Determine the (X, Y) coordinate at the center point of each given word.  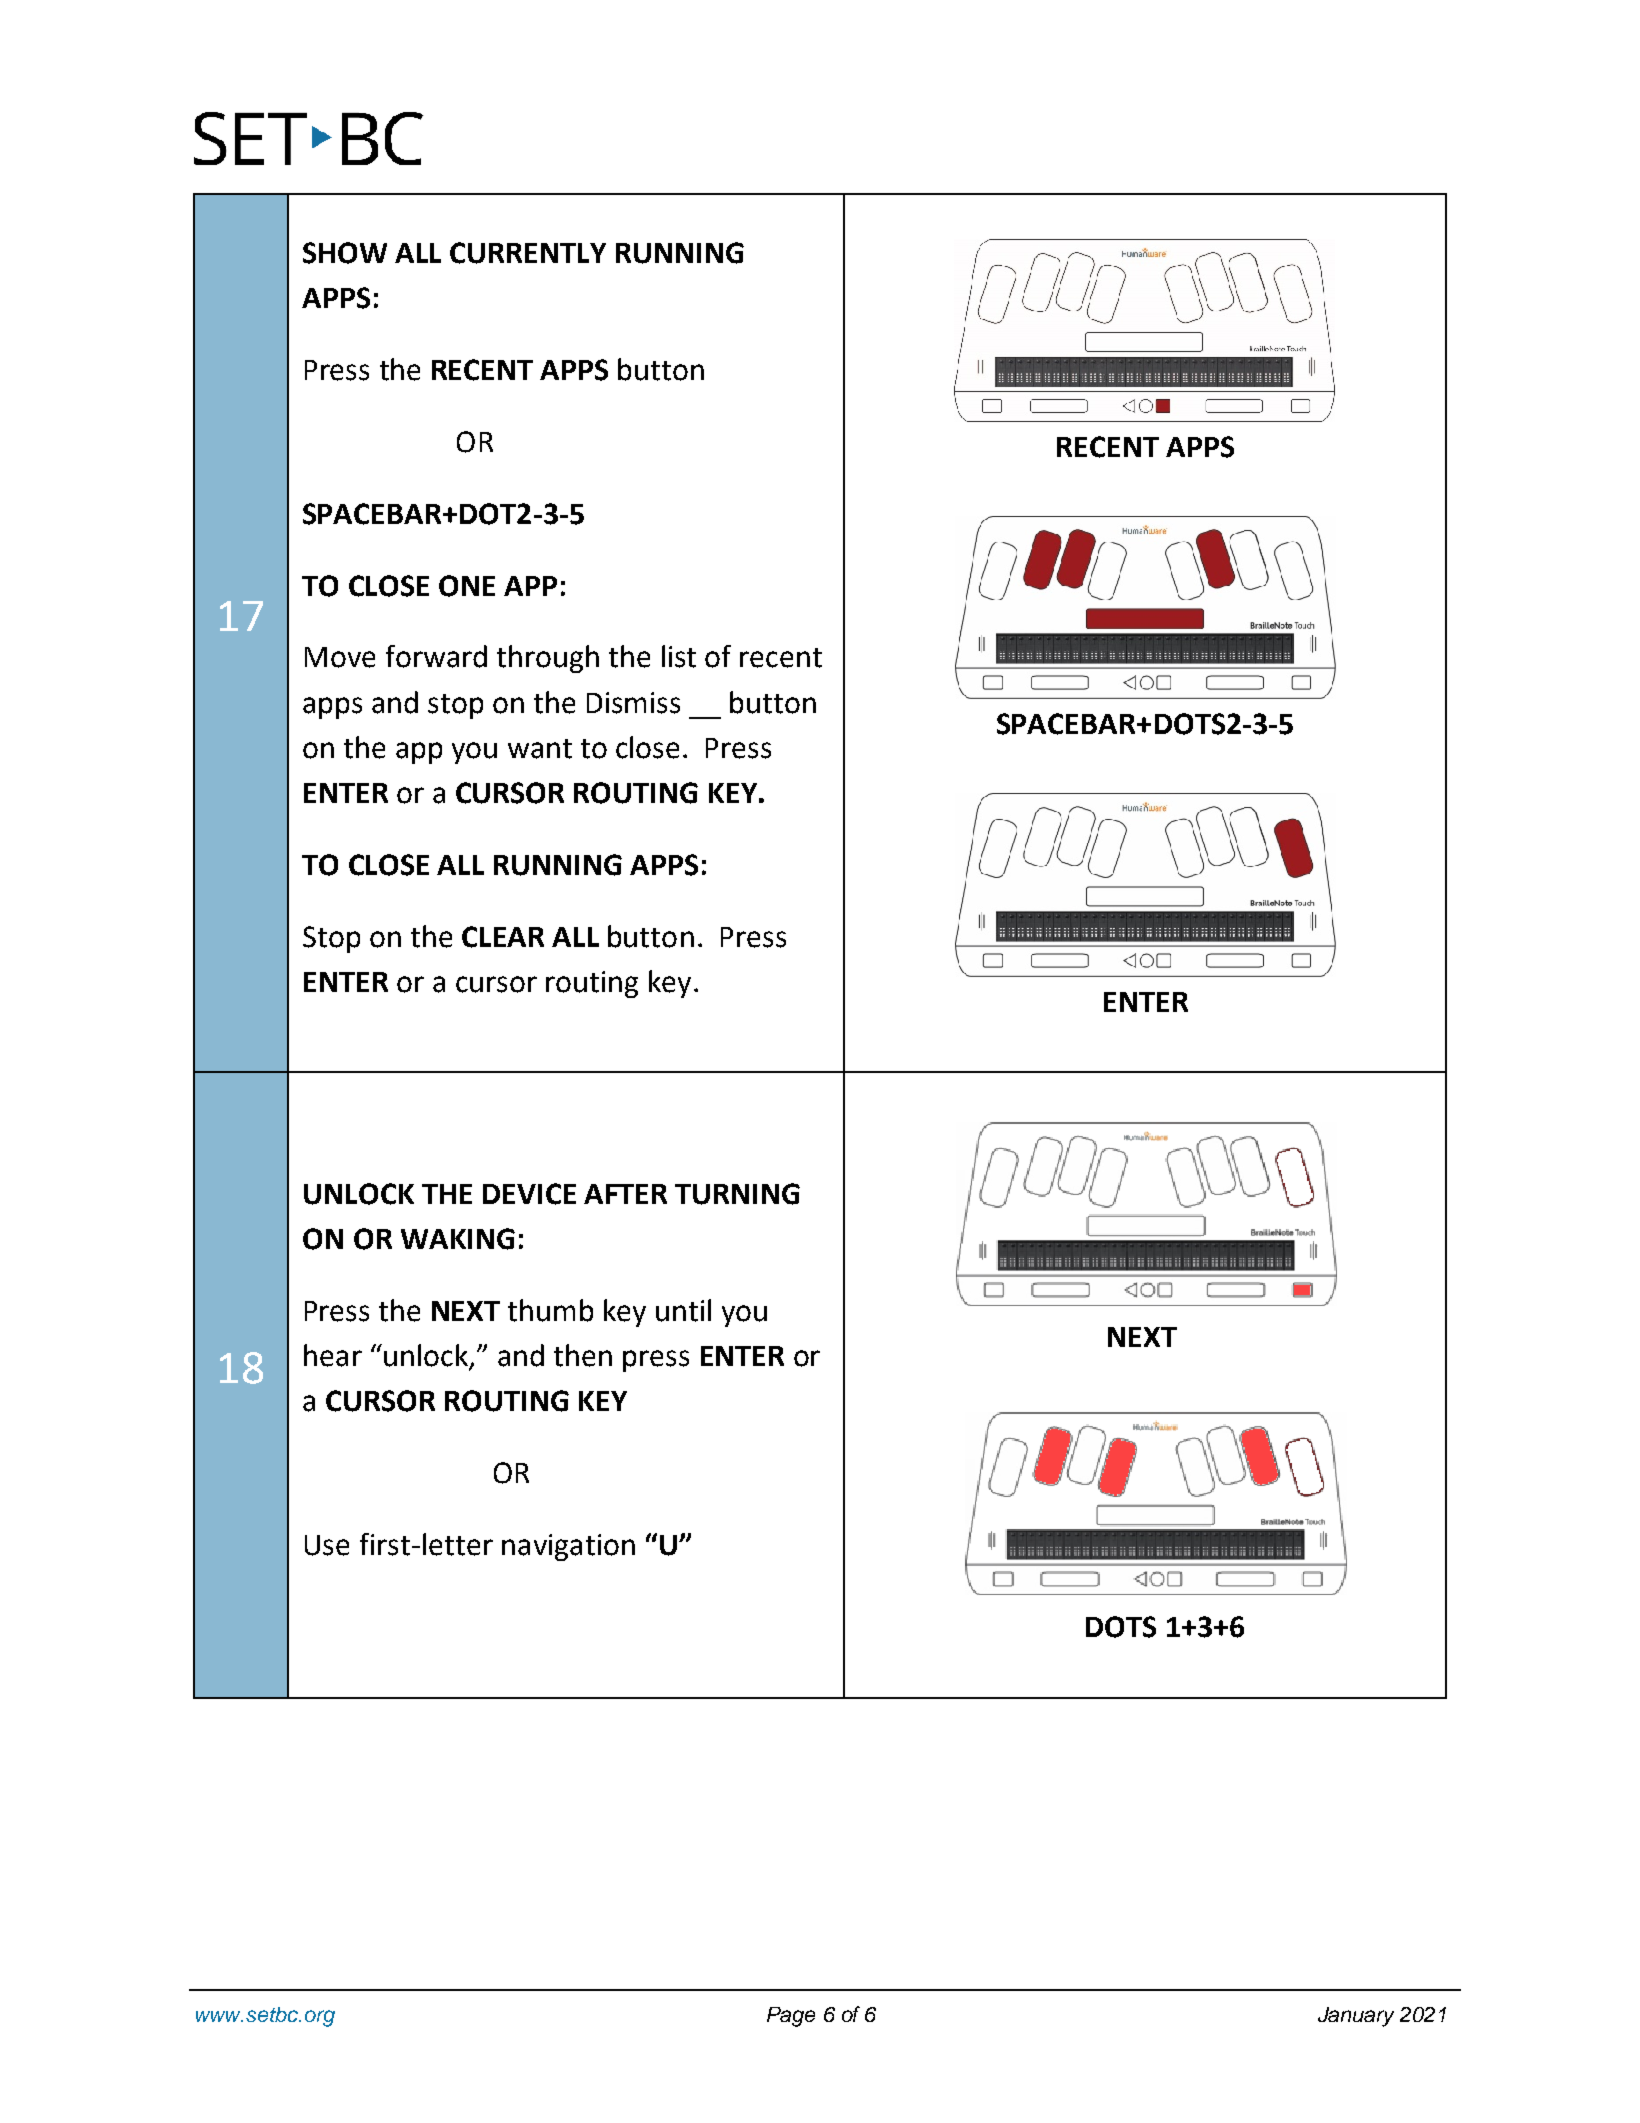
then (583, 1355)
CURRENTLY (528, 253)
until (683, 1310)
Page (791, 2017)
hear (333, 1355)
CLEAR (503, 937)
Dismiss (633, 703)
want (540, 749)
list (679, 656)
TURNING (737, 1194)
